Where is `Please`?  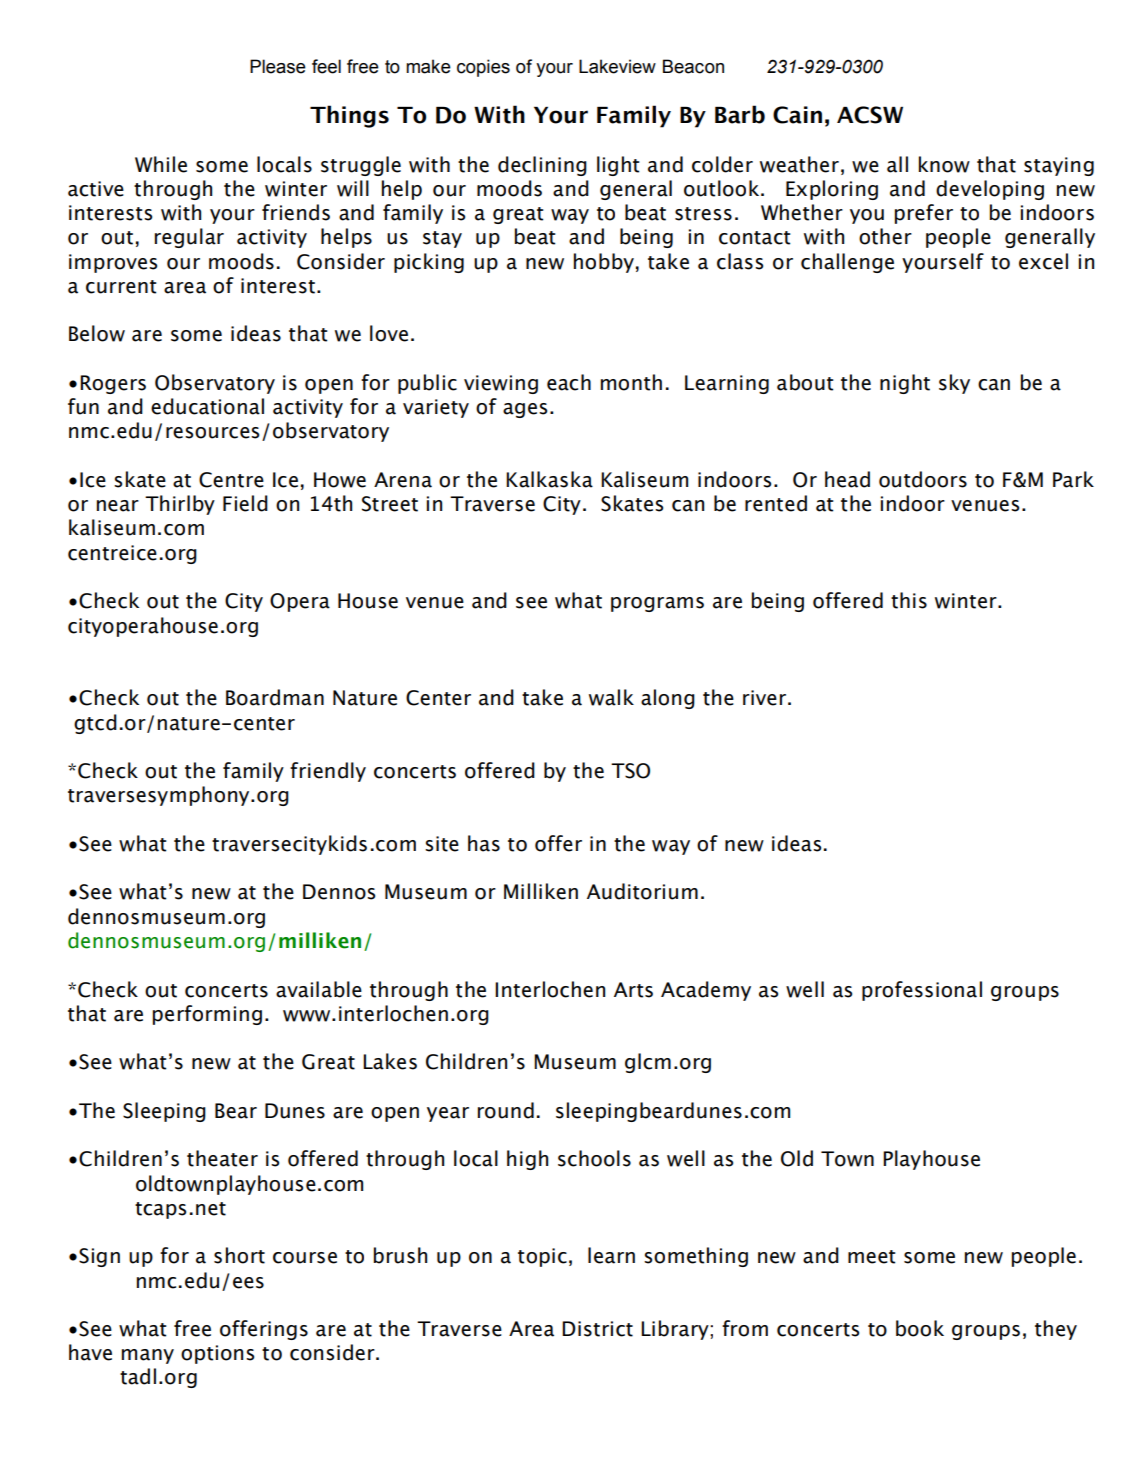
Please is located at coordinates (278, 66).
